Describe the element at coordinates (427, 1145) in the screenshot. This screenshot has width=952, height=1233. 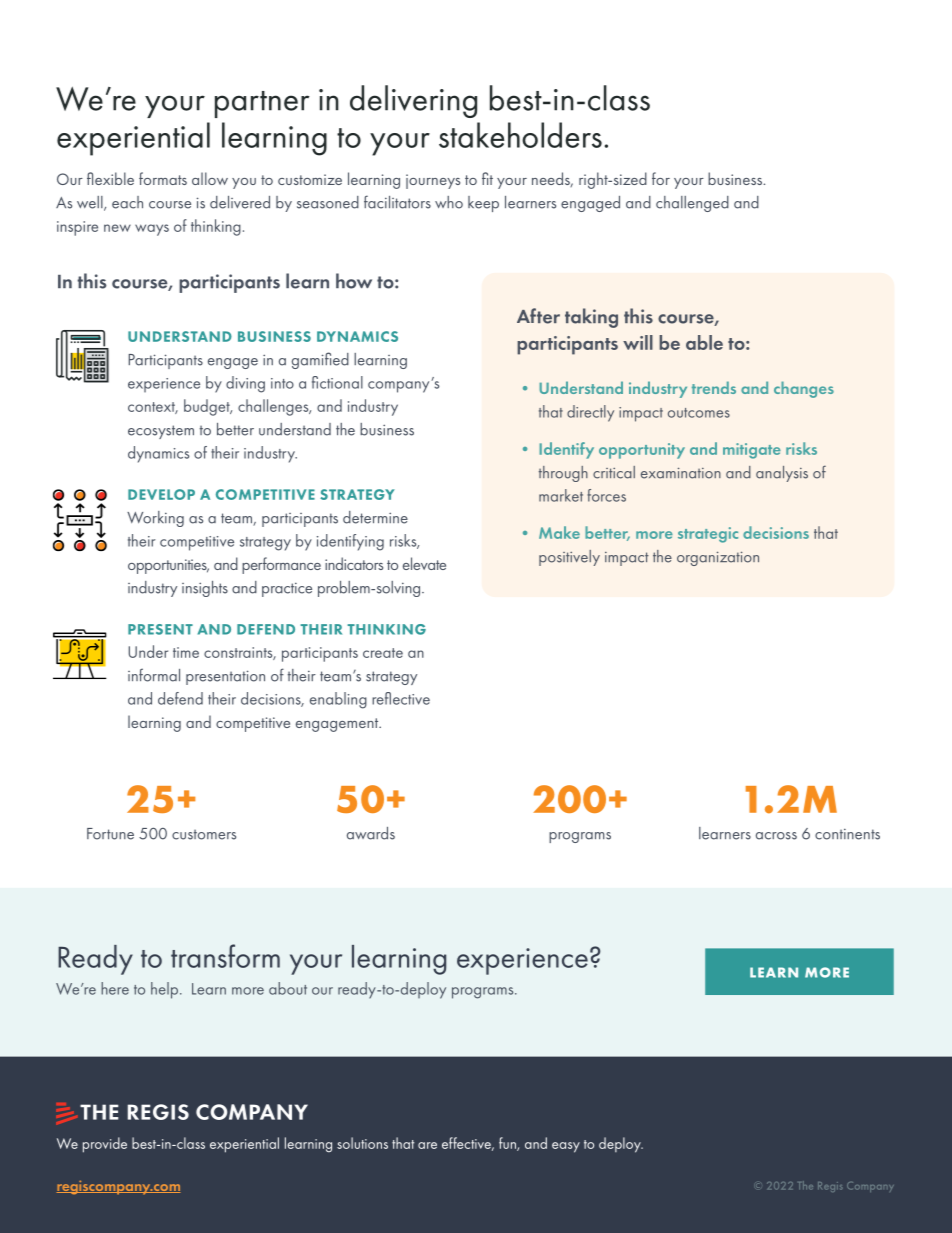
I see `are` at that location.
